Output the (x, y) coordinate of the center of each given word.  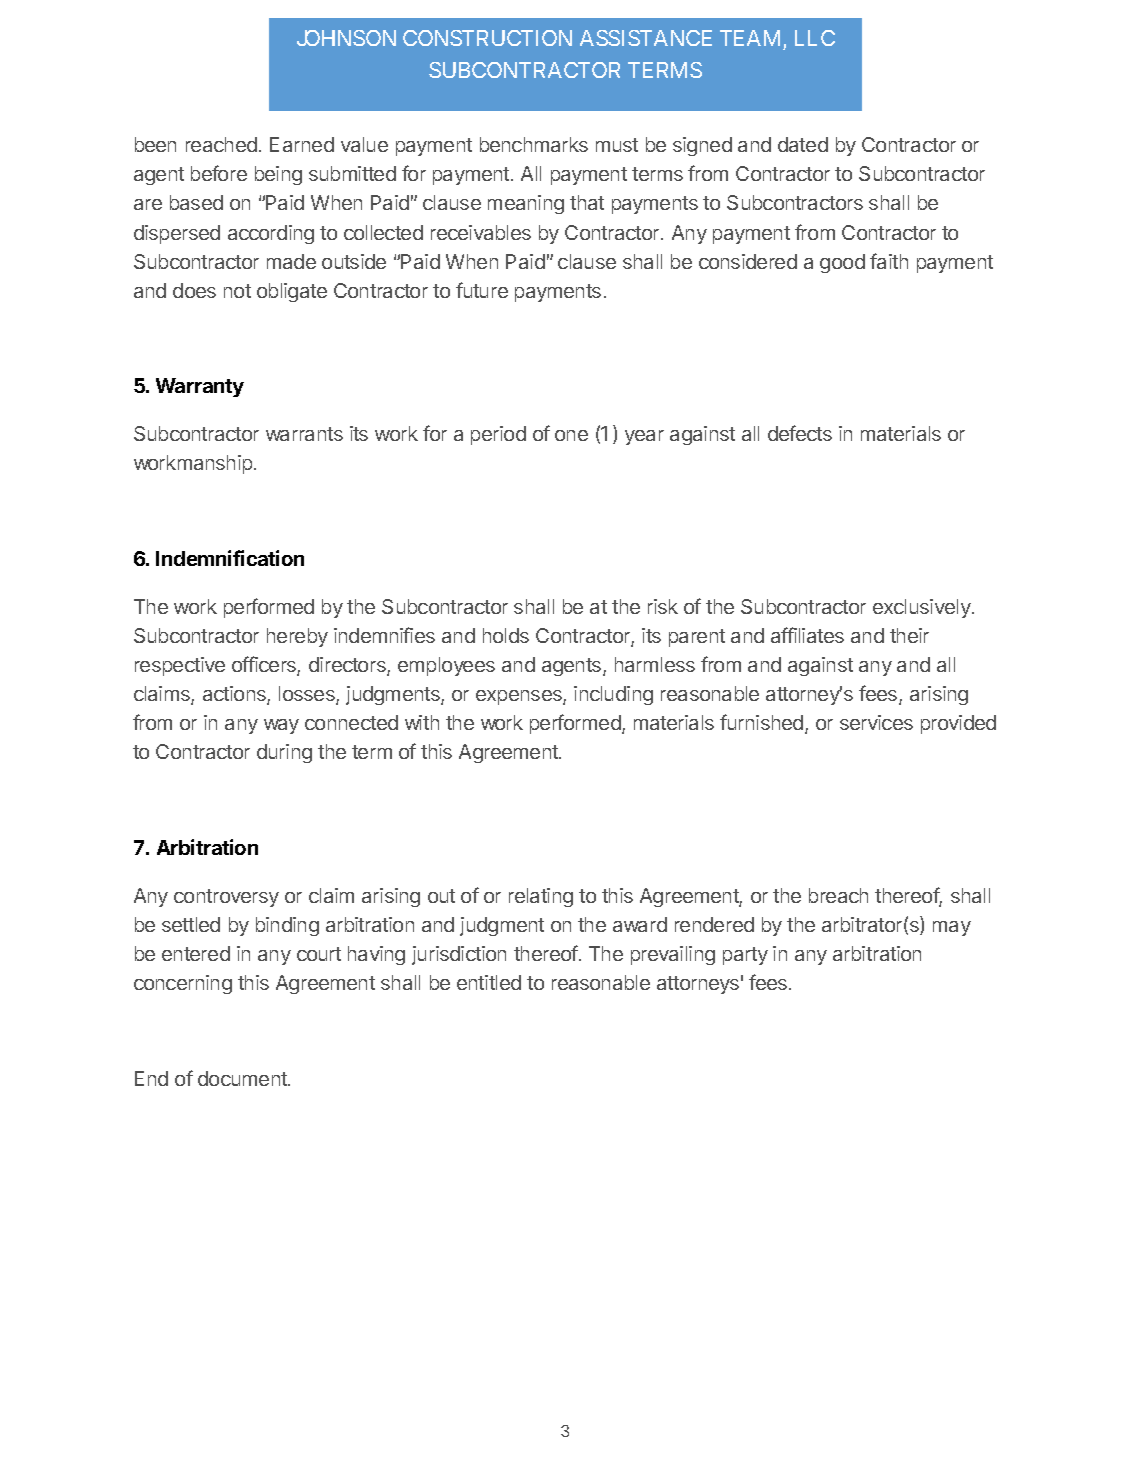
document (243, 1078)
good (842, 263)
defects (800, 433)
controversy (226, 898)
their (909, 635)
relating (541, 897)
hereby (297, 637)
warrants (304, 434)
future (482, 290)
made (291, 261)
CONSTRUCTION (487, 38)
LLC (815, 38)
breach (838, 895)
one (571, 435)
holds (506, 635)
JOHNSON (346, 38)
